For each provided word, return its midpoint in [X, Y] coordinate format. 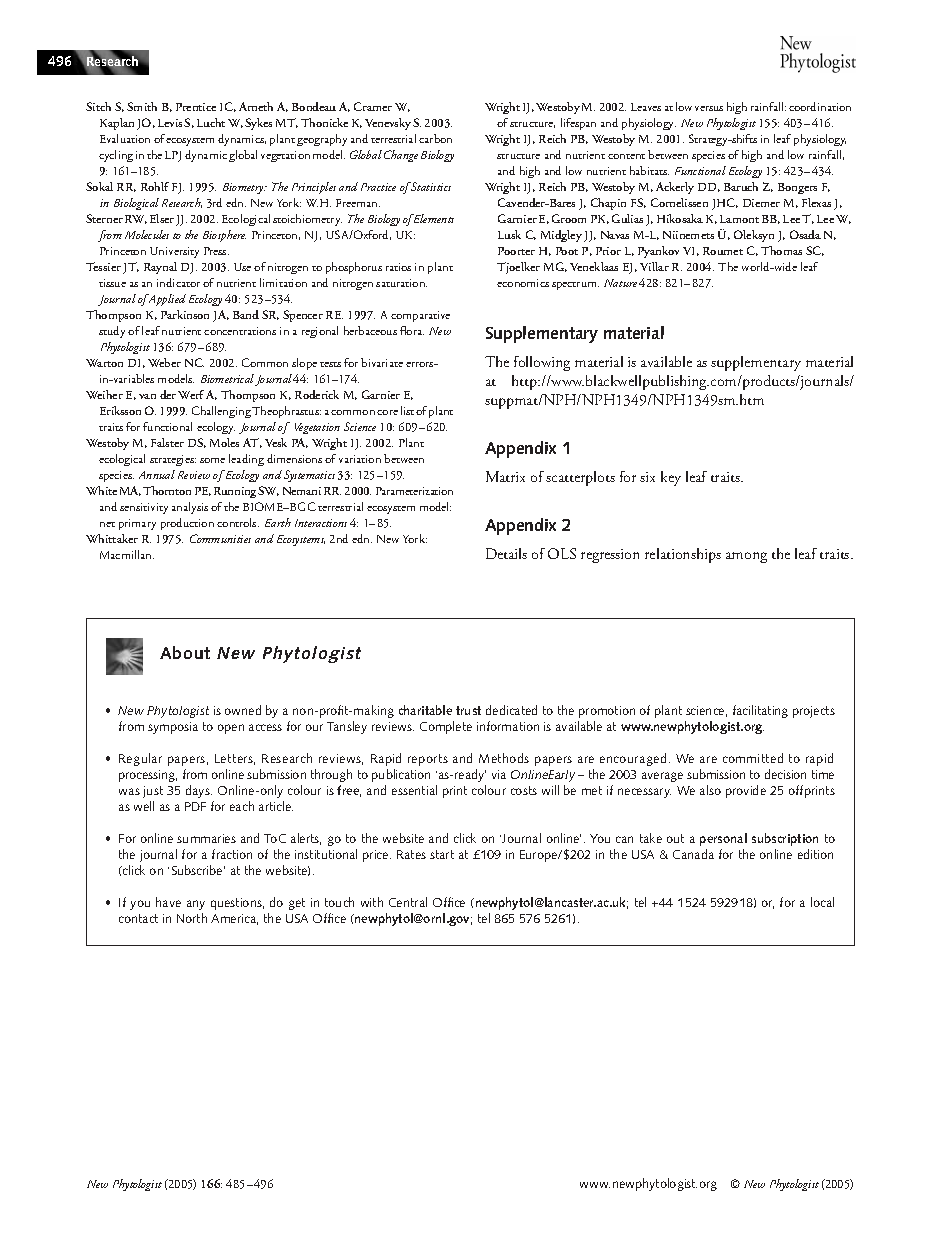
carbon [435, 138]
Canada [693, 854]
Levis [170, 123]
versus [709, 108]
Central [408, 902]
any [196, 905]
